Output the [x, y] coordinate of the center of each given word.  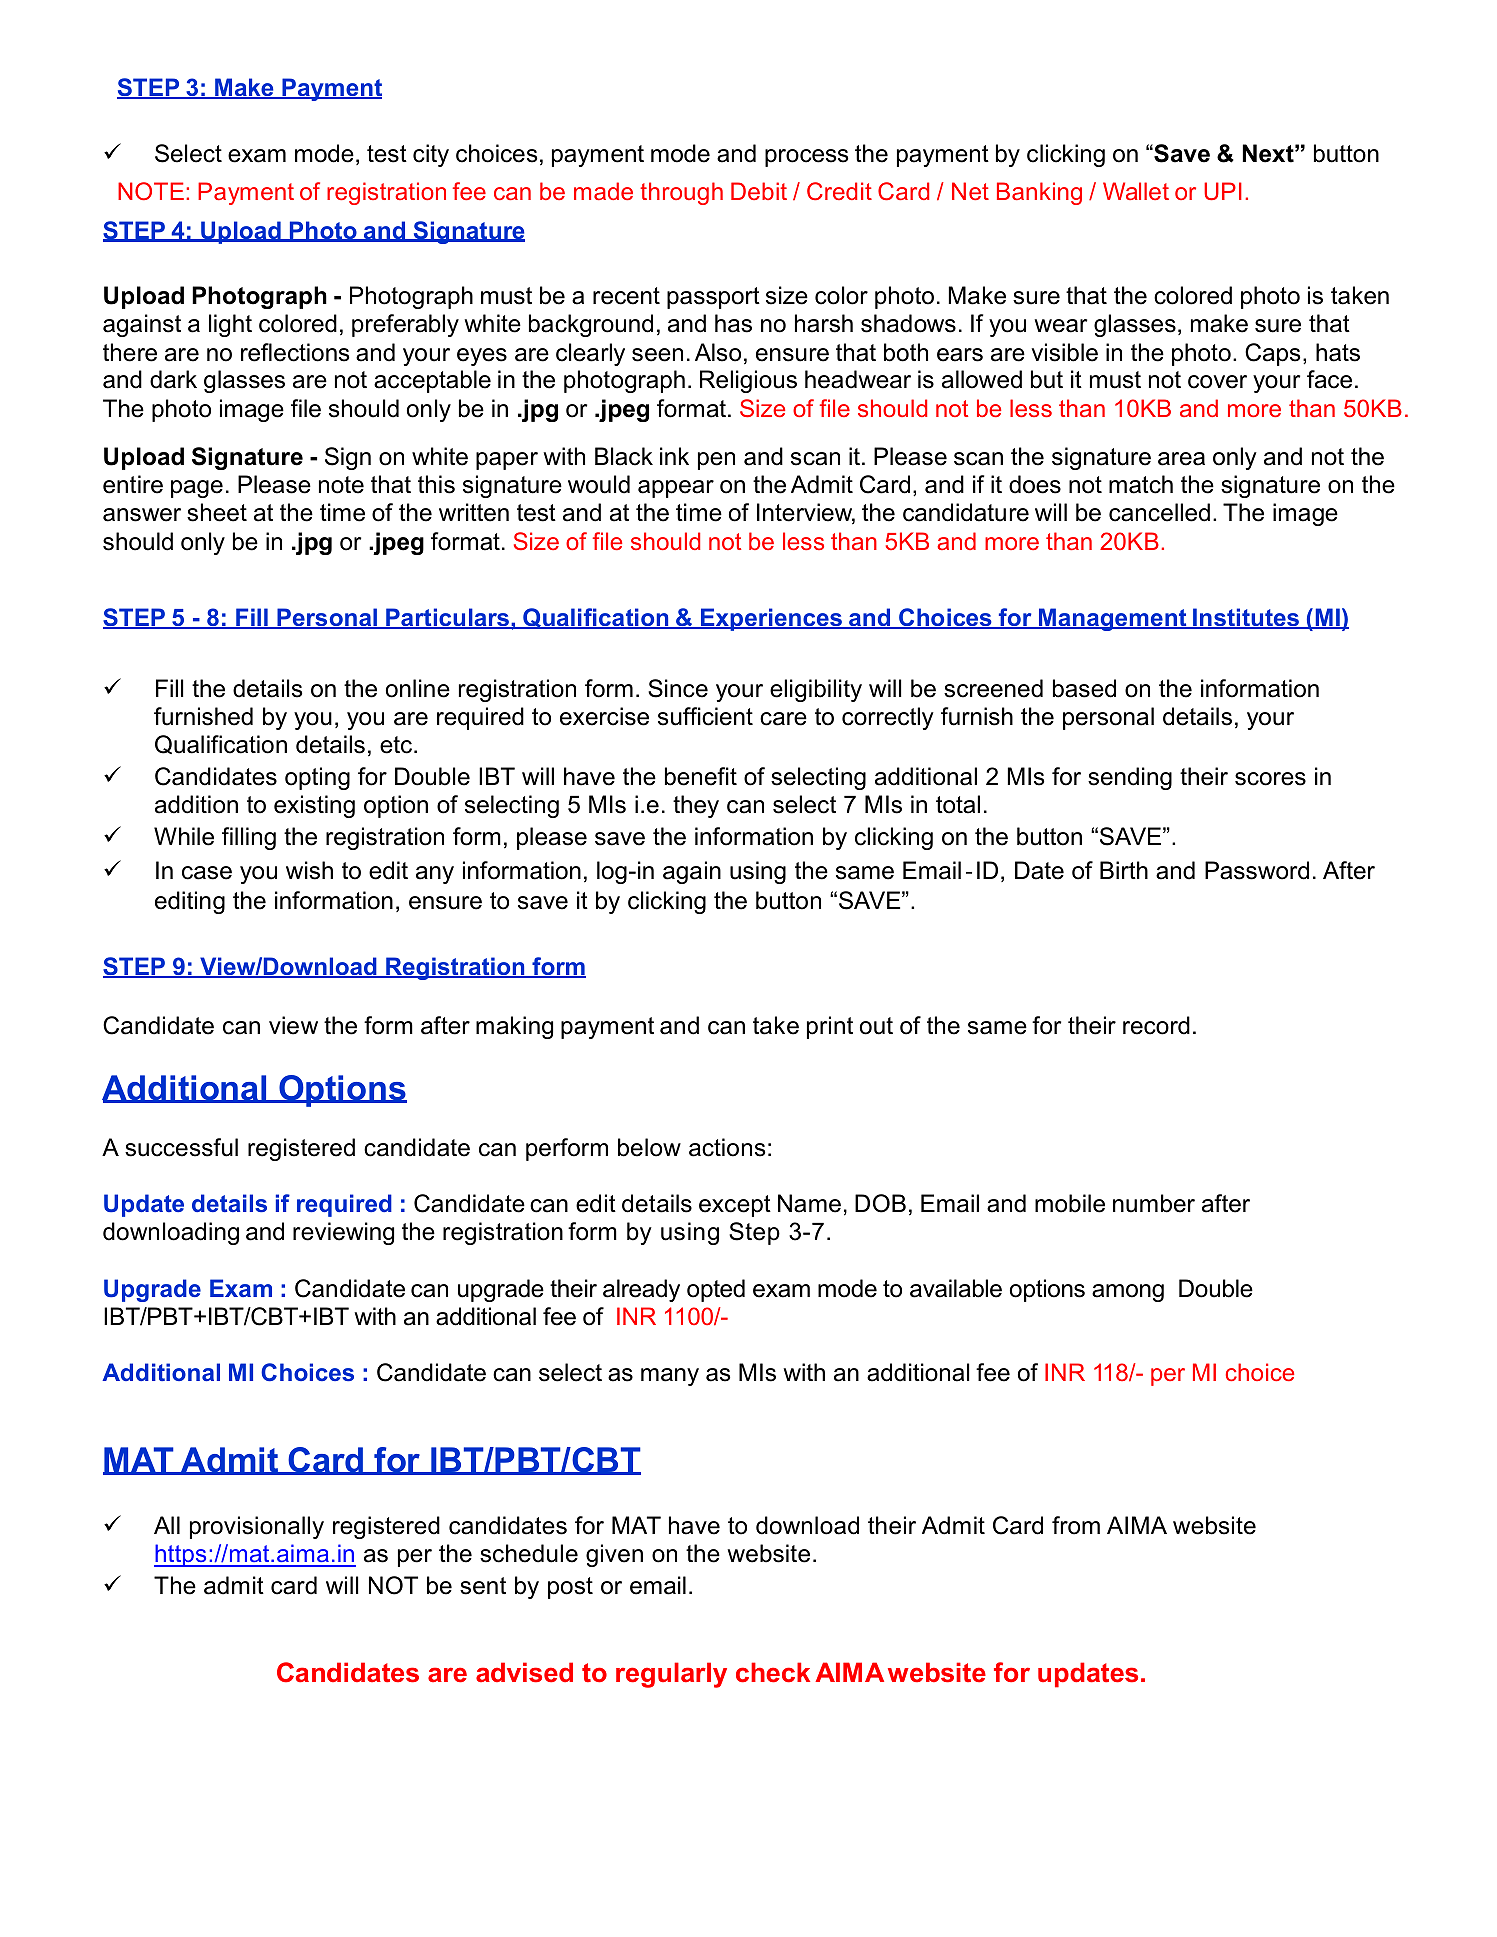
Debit [759, 191]
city [431, 155]
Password [1257, 870]
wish [309, 870]
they [696, 806]
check [773, 1672]
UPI [1223, 191]
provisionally [257, 1527]
